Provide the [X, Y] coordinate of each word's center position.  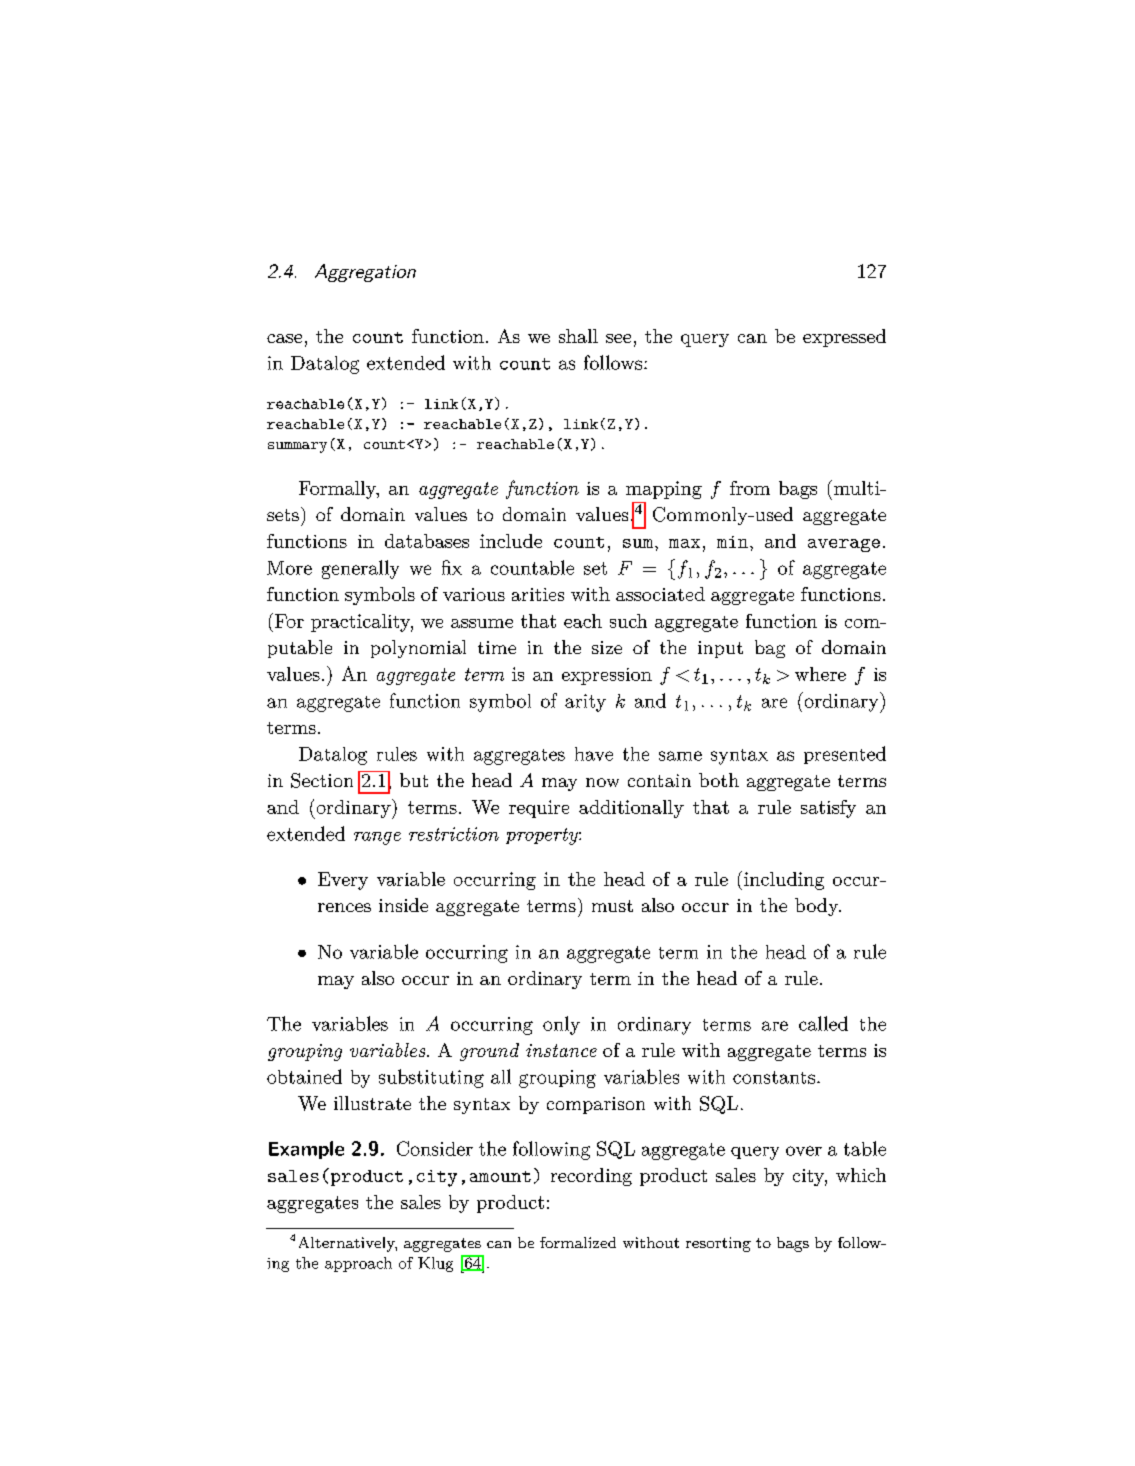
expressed [844, 338]
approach [358, 1264]
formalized [578, 1242]
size [607, 647]
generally [360, 569]
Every [343, 881]
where [820, 674]
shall [578, 336]
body [817, 907]
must [612, 906]
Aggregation [365, 273]
